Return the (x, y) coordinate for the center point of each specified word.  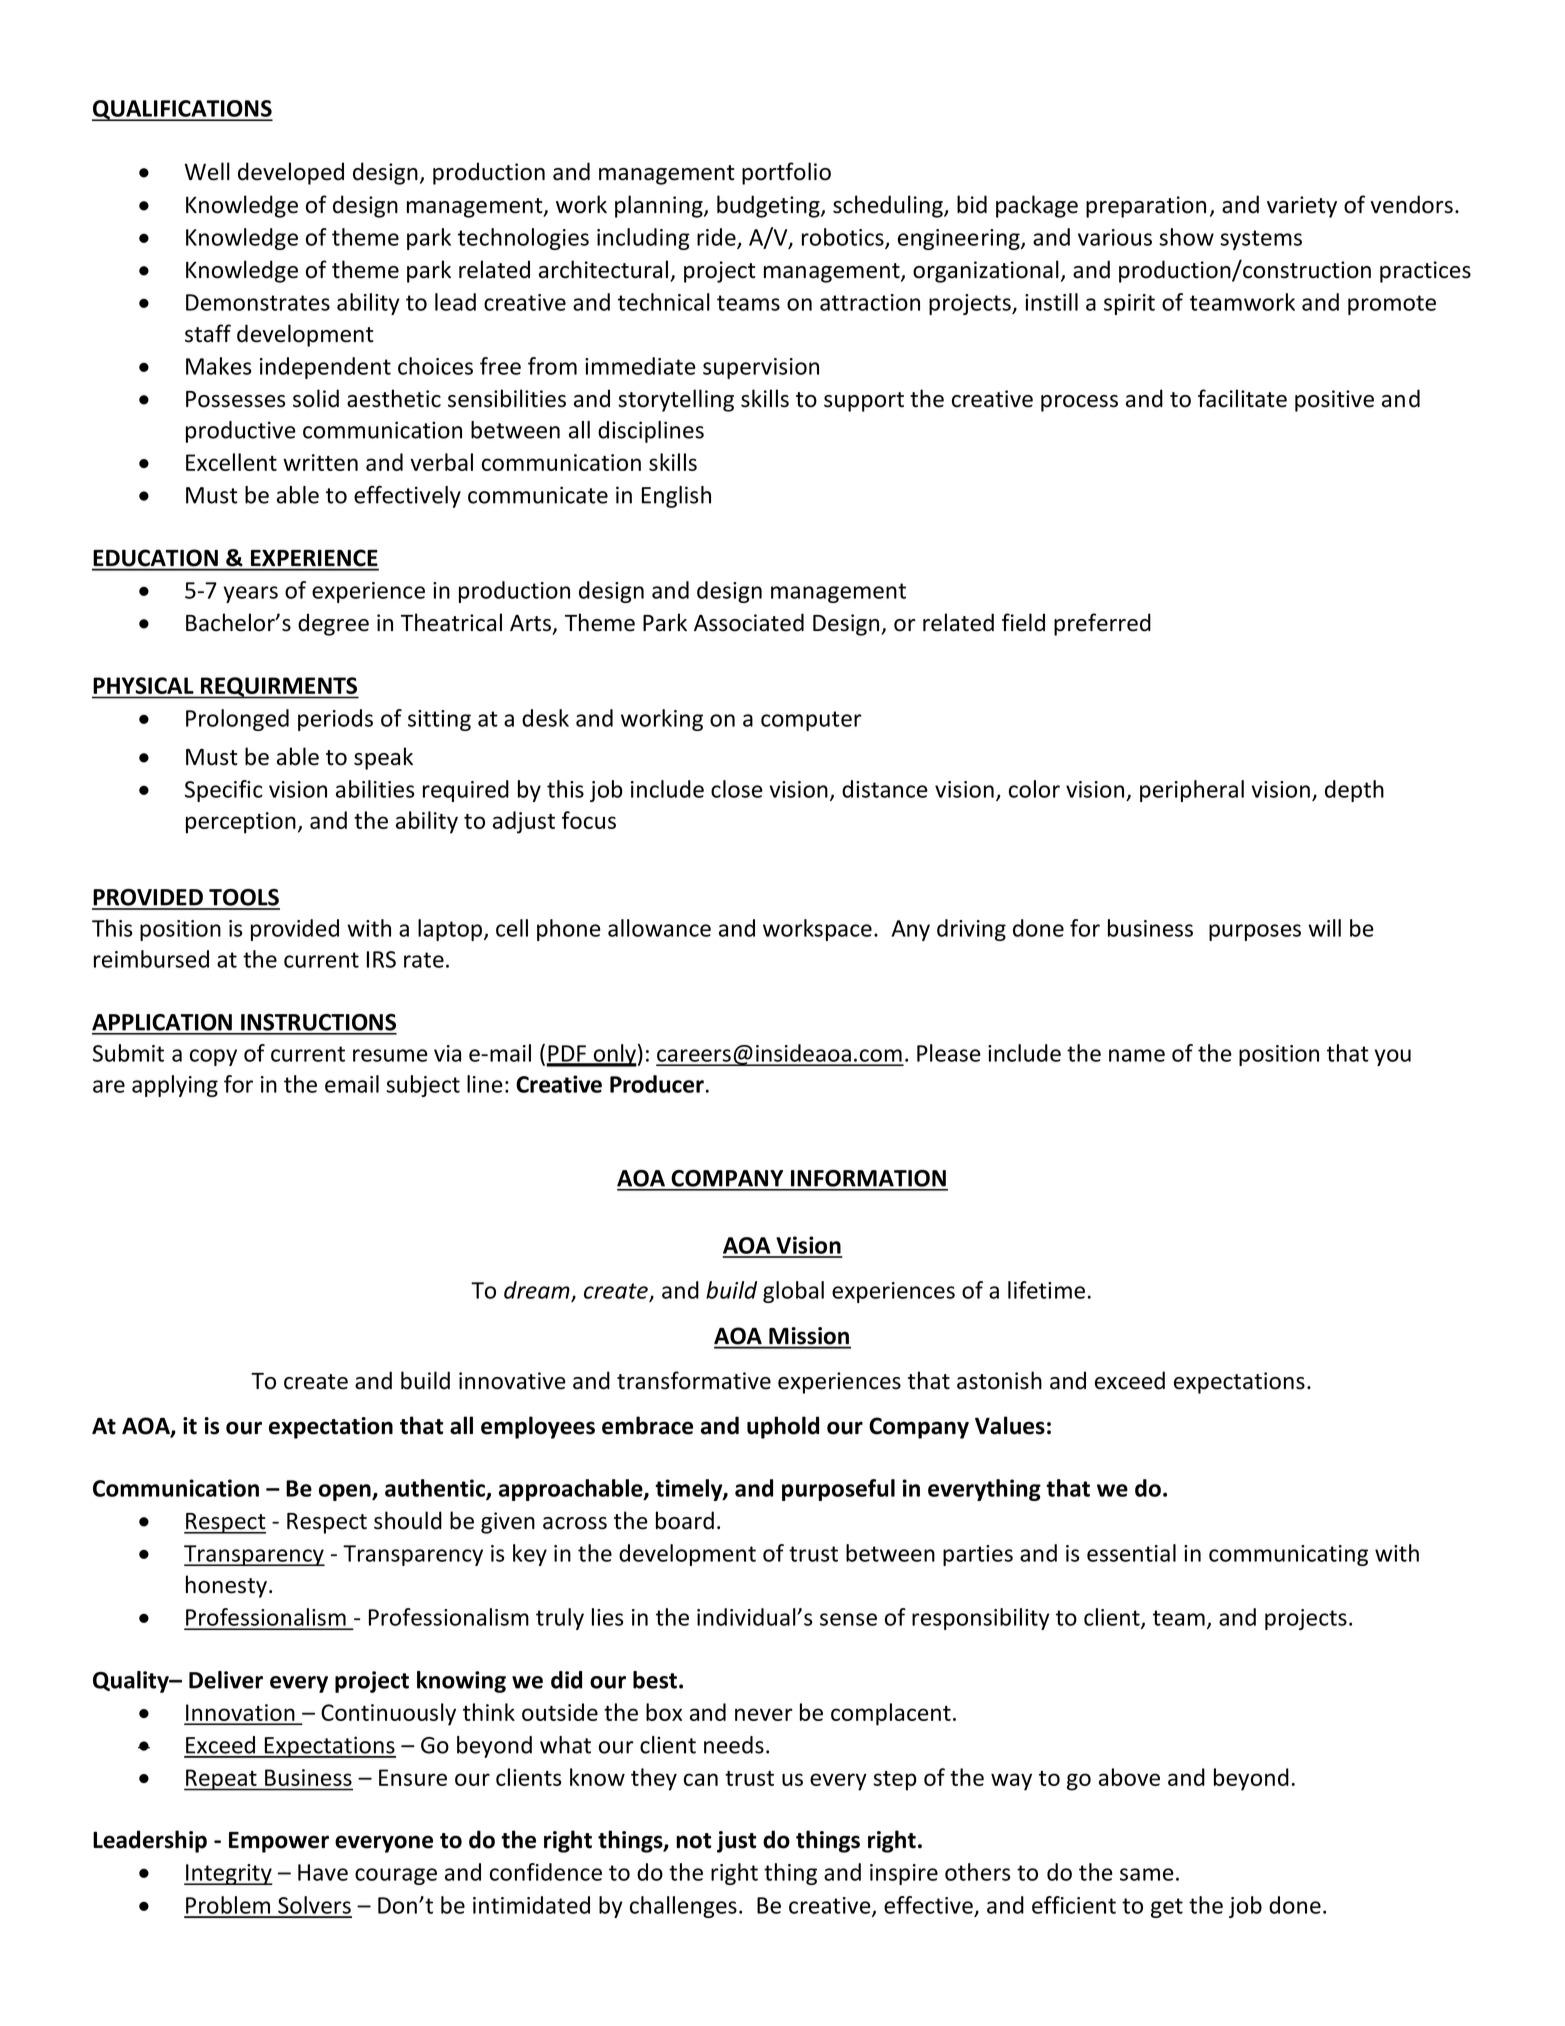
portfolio (786, 173)
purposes (1255, 932)
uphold (783, 1427)
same (1147, 1874)
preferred (1102, 624)
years (250, 594)
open (346, 1492)
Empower (279, 1842)
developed (291, 173)
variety (1302, 207)
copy (213, 1057)
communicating (1288, 1555)
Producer (657, 1084)
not (693, 1841)
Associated (749, 622)
